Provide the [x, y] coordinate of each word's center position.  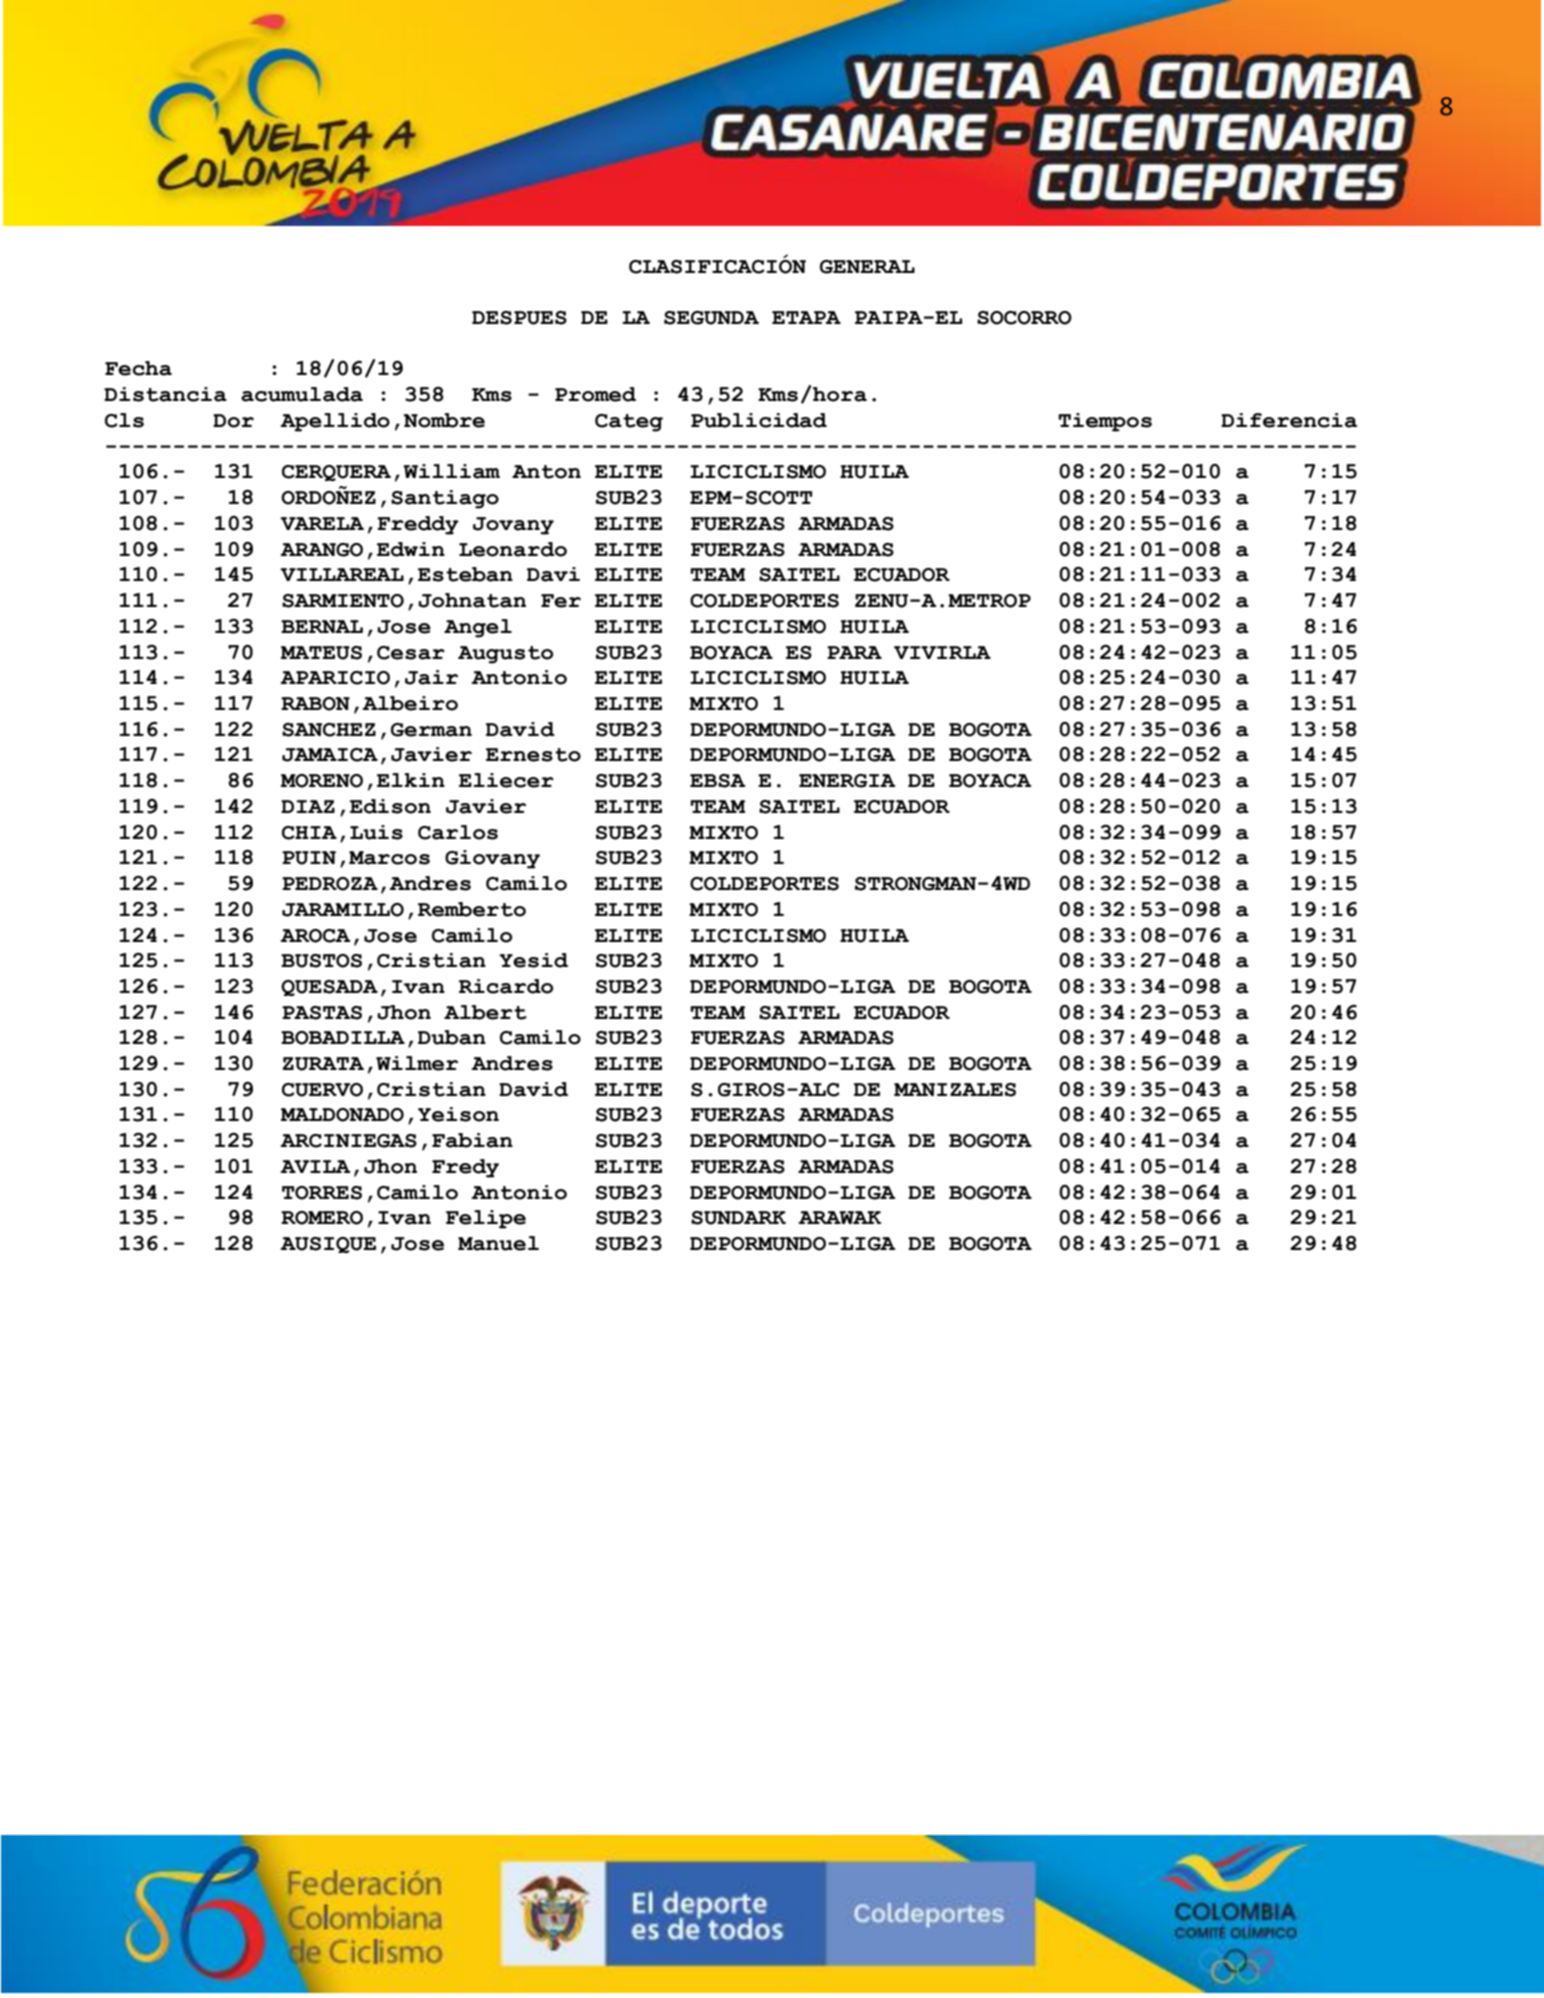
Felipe [486, 1219]
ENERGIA [847, 781]
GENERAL [867, 267]
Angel [478, 628]
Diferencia [1289, 420]
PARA [854, 652]
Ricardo [506, 986]
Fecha [138, 368]
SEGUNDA [711, 318]
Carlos [458, 832]
